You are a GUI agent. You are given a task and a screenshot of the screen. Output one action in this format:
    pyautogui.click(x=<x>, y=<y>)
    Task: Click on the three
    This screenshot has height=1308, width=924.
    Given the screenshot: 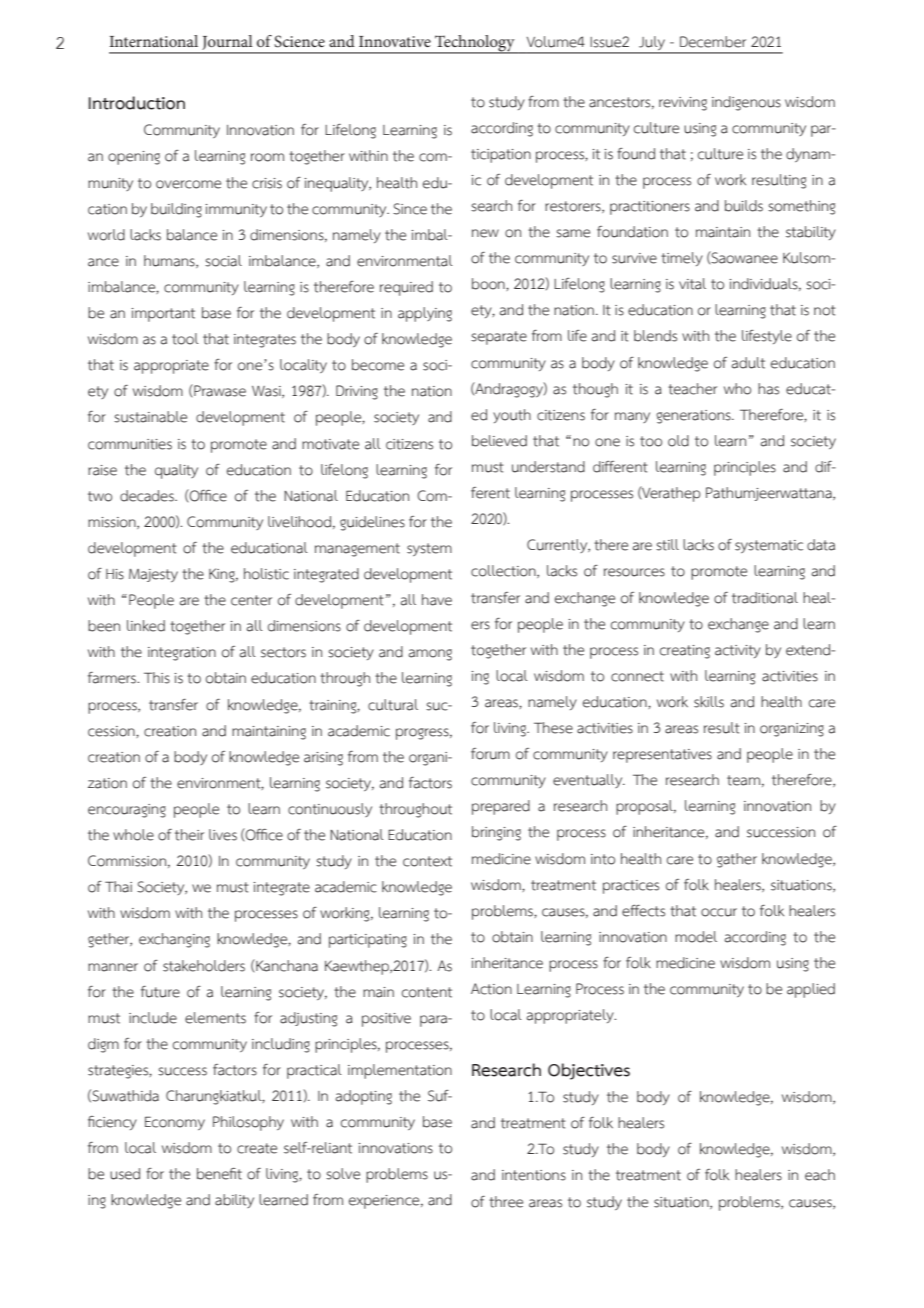 What is the action you would take?
    pyautogui.click(x=506, y=1202)
